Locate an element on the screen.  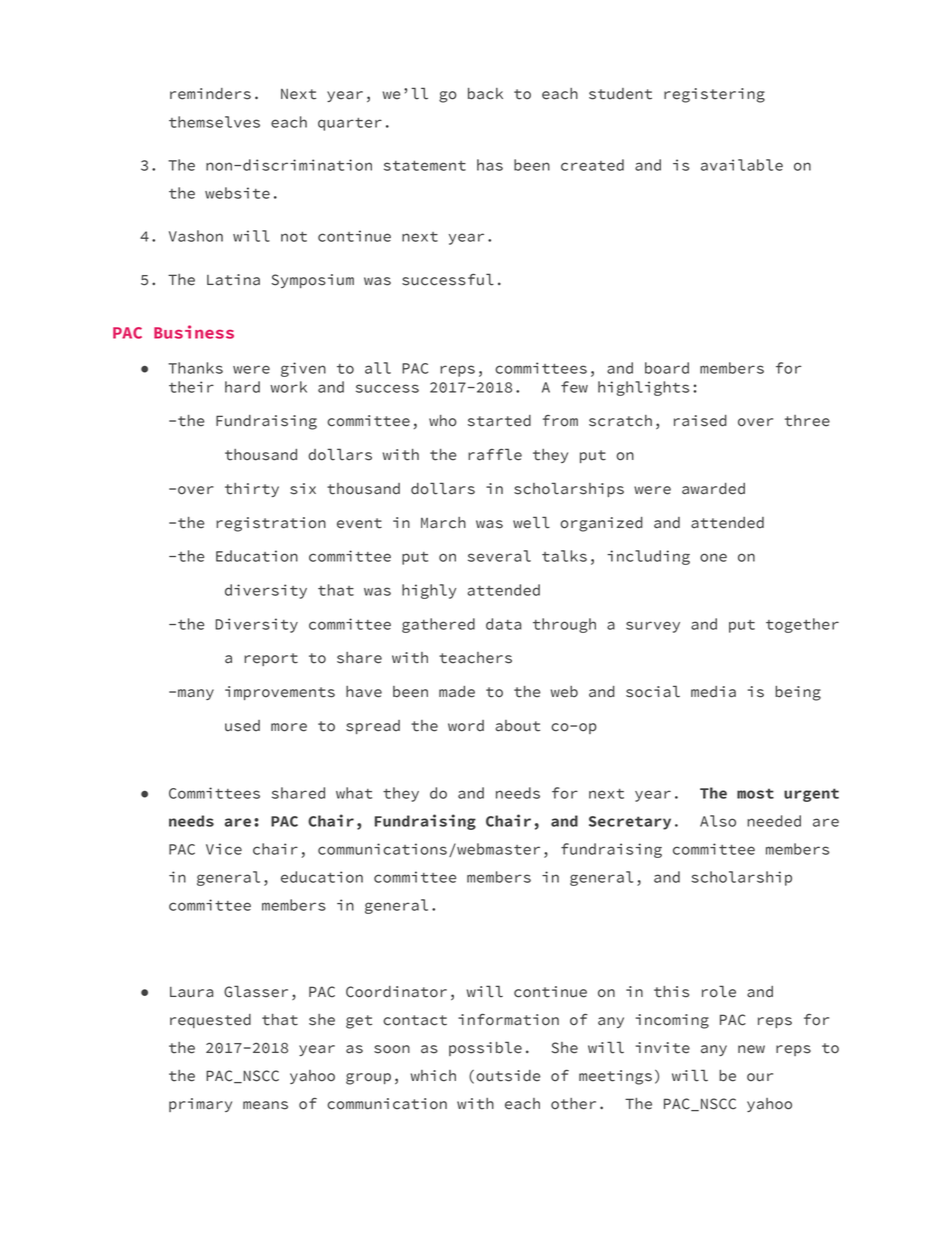
outside is located at coordinates (508, 1076).
